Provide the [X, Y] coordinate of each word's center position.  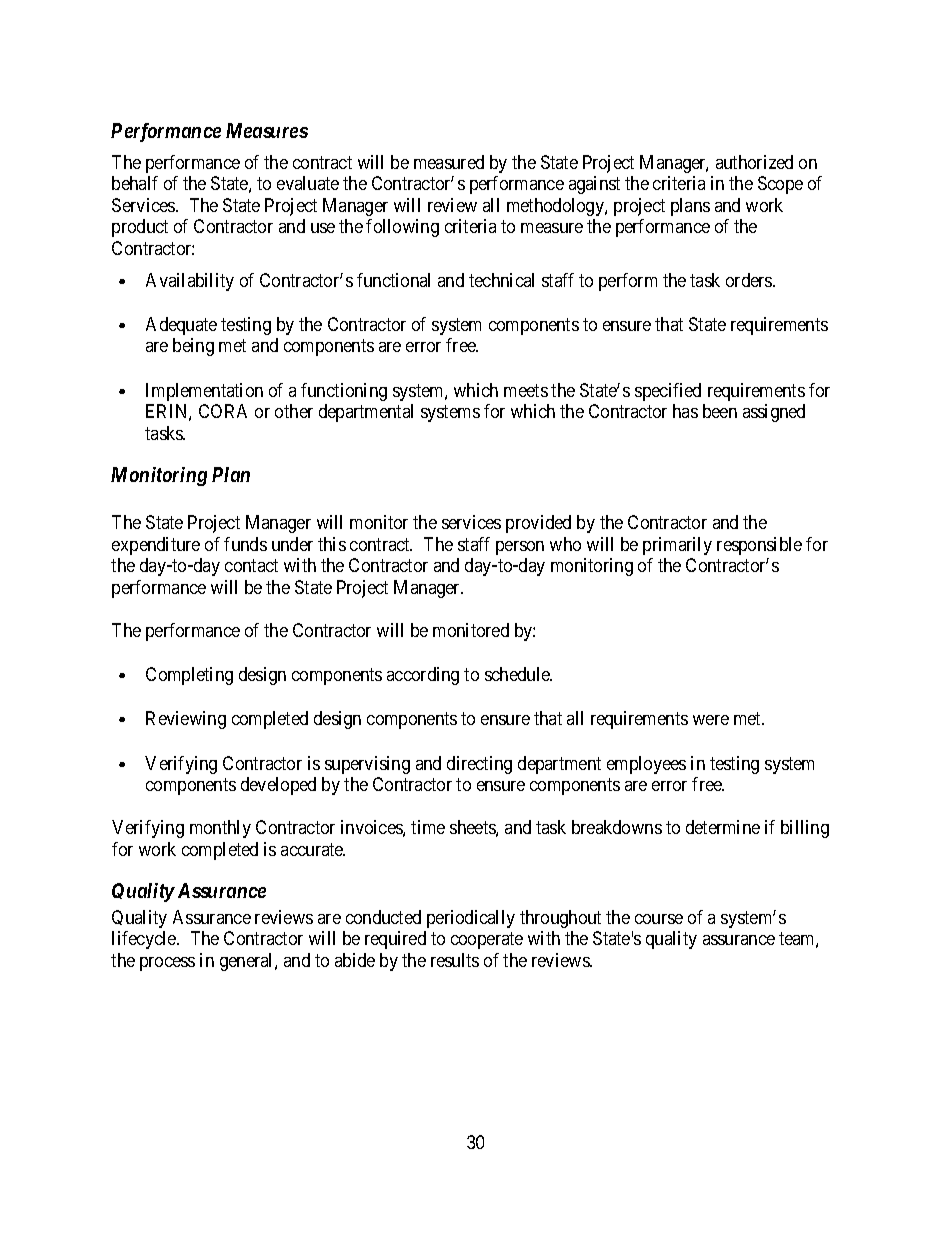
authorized [754, 162]
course [659, 919]
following [402, 228]
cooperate [487, 940]
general [248, 962]
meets [526, 390]
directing [479, 765]
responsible [759, 546]
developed [278, 786]
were [711, 720]
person [520, 548]
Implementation [204, 392]
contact [251, 565]
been [720, 411]
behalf [135, 183]
